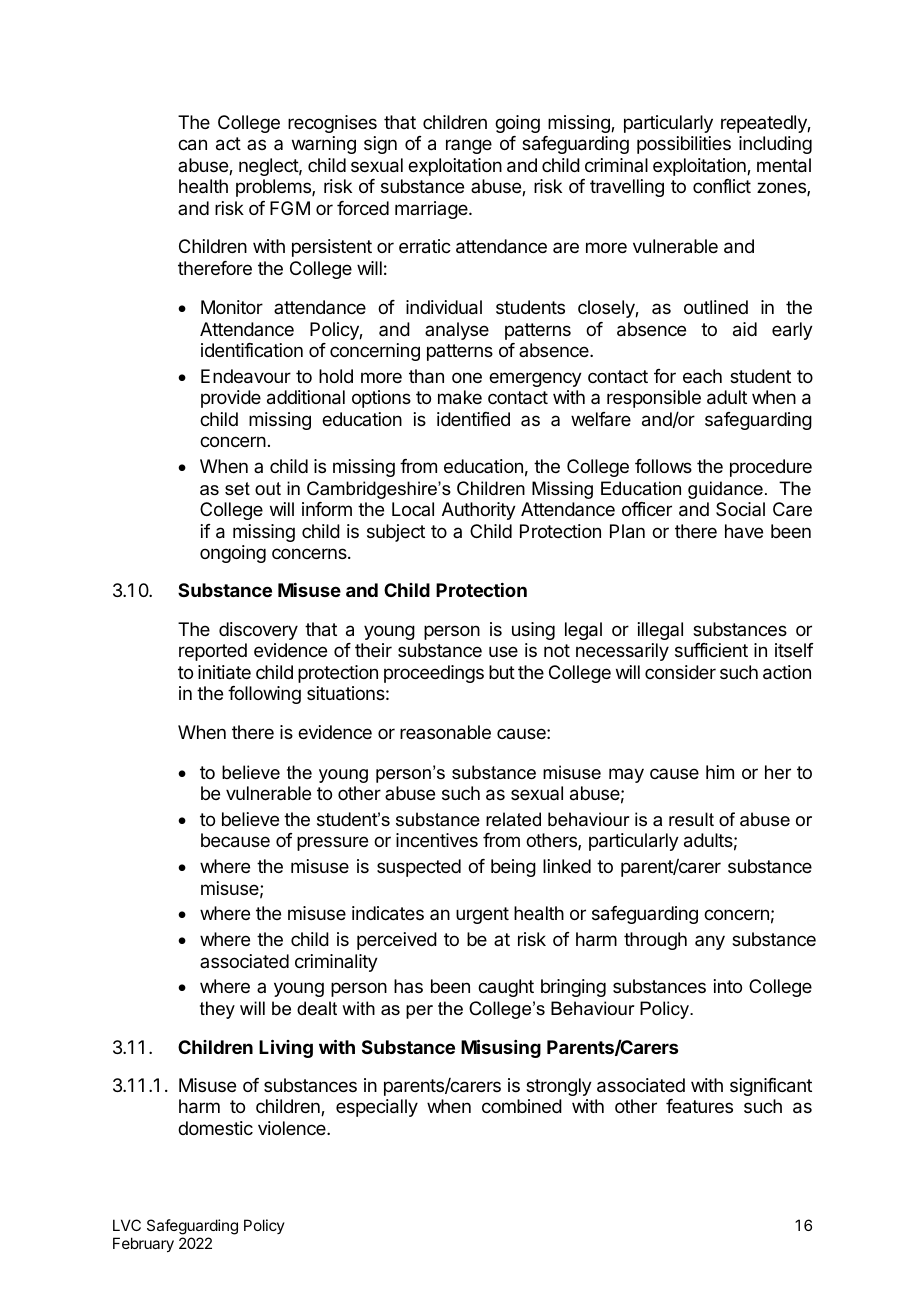 The image size is (924, 1308). What do you see at coordinates (506, 988) in the page?
I see `caught` at bounding box center [506, 988].
